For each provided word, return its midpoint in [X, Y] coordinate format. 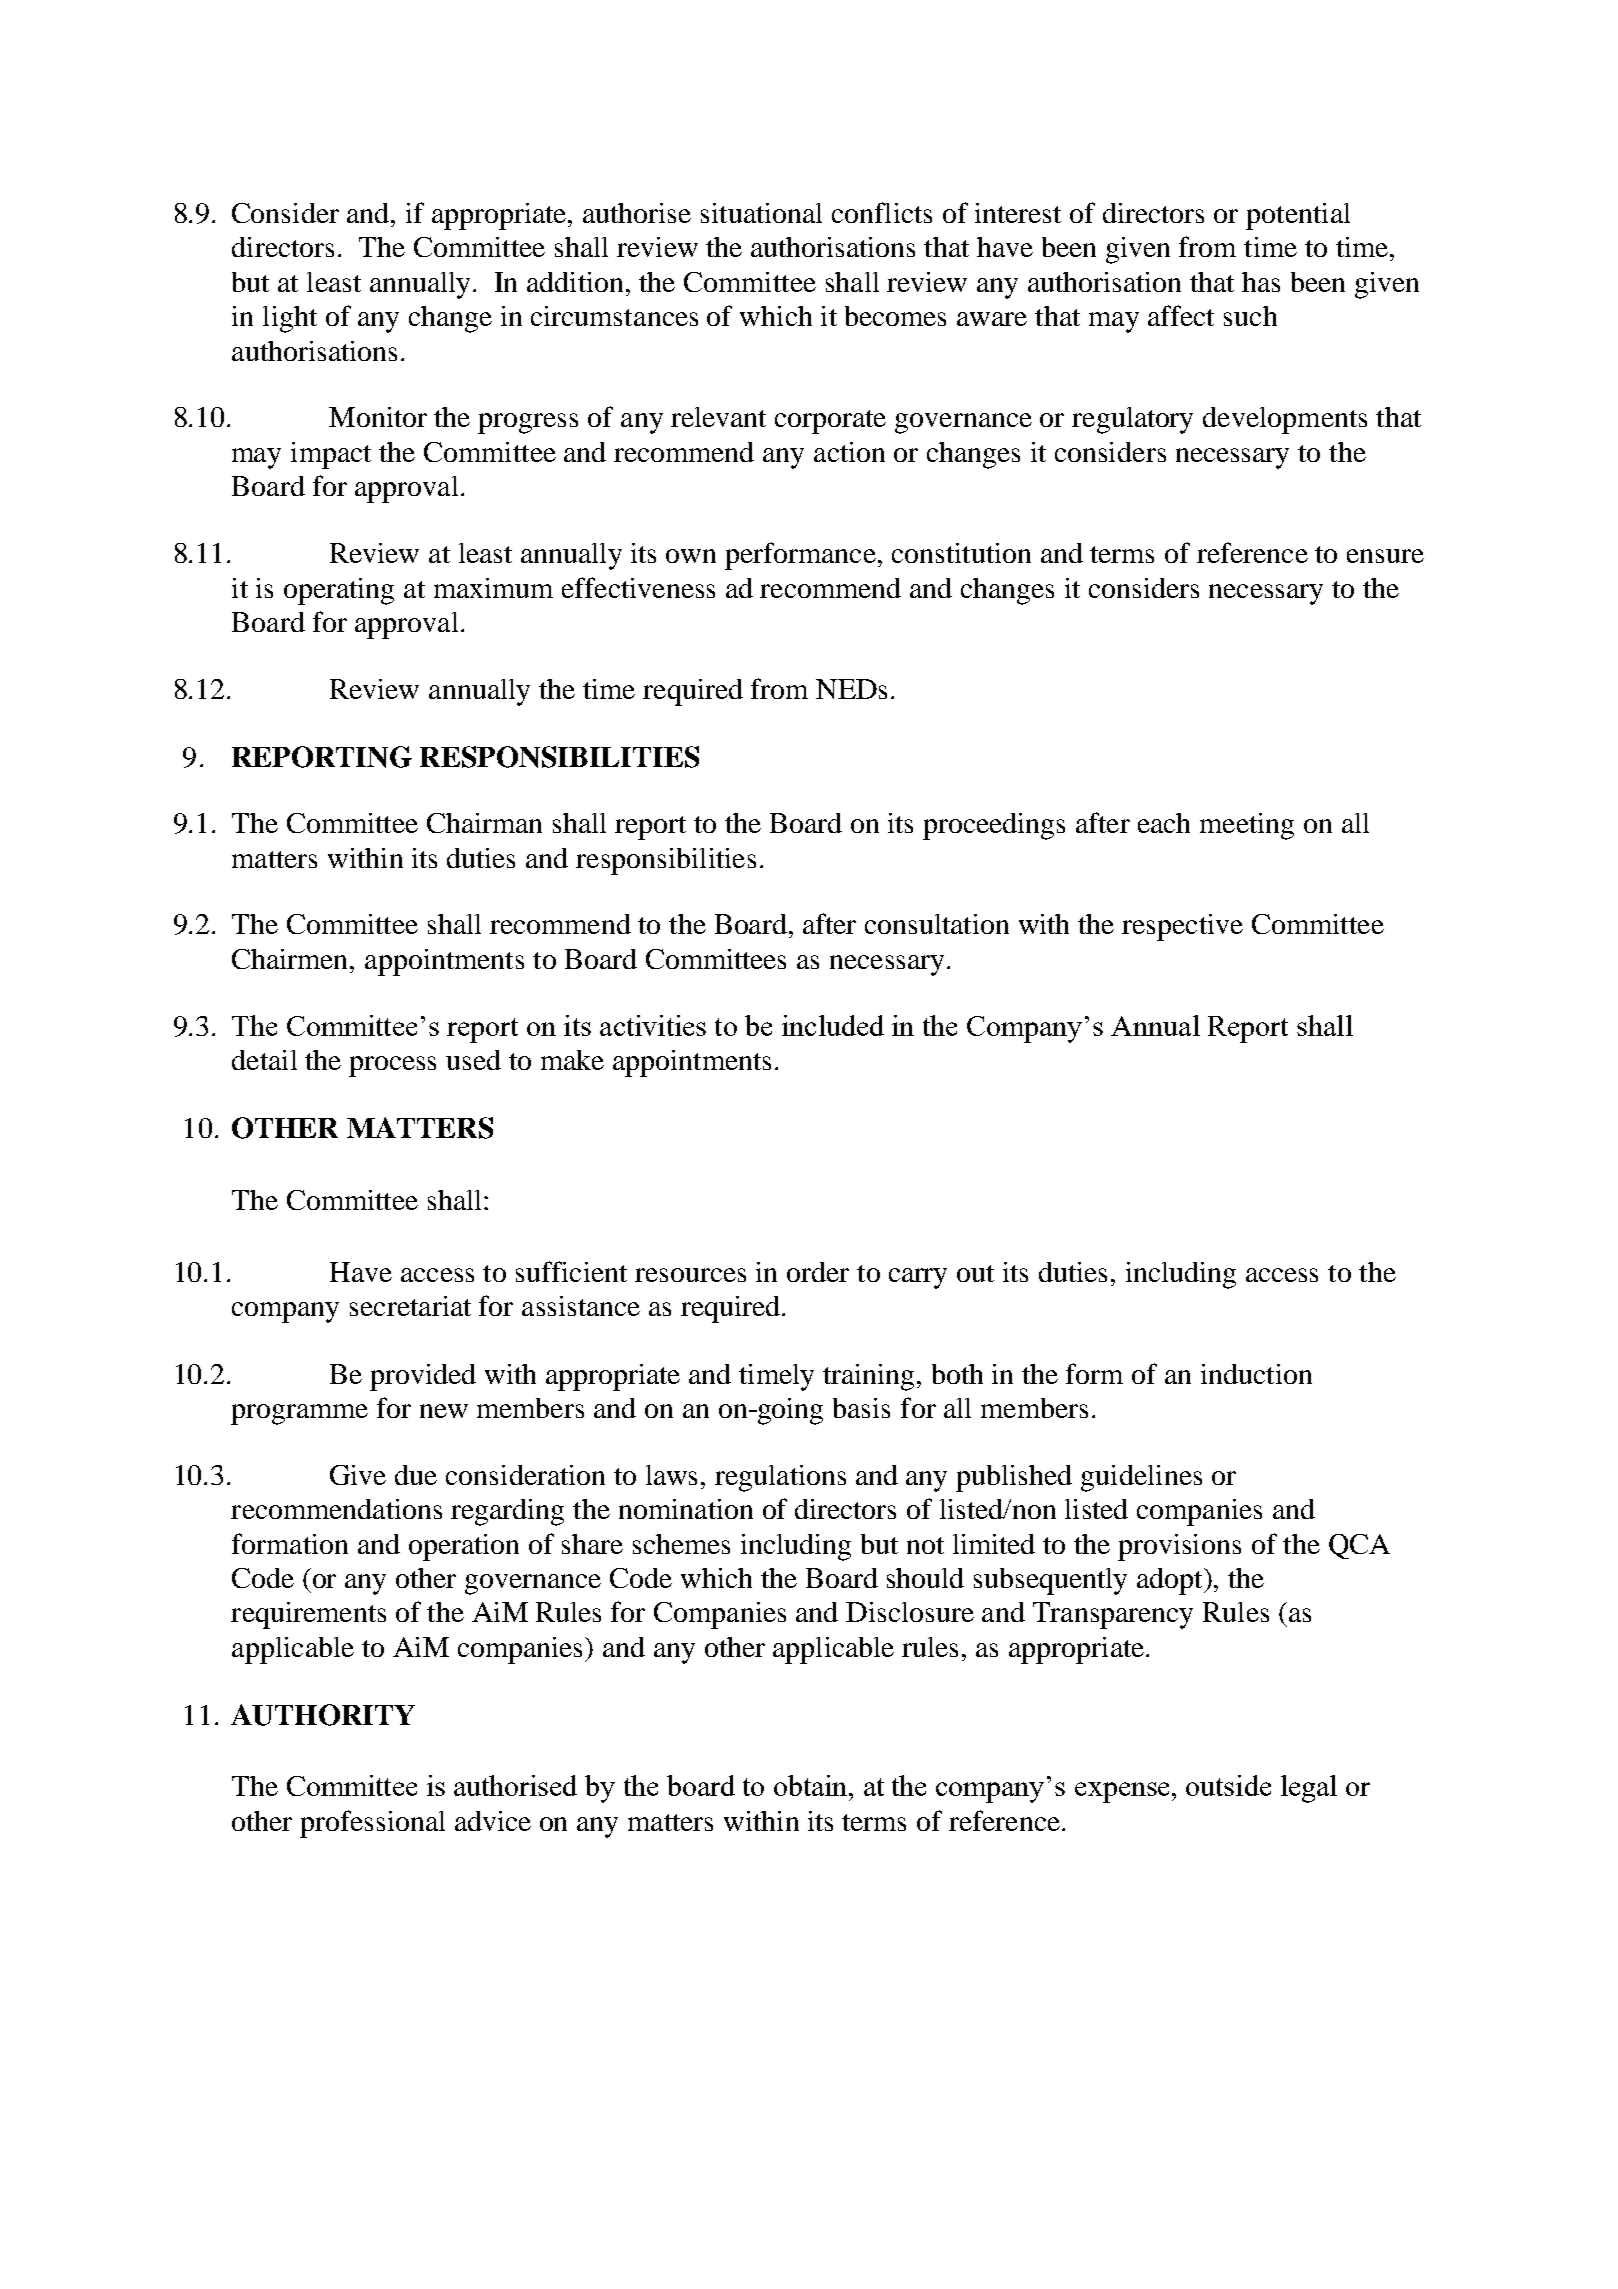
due [416, 1475]
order [818, 1272]
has [1261, 282]
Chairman [484, 823]
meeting [1247, 826]
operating [339, 591]
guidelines [1141, 1478]
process [392, 1066]
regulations [780, 1478]
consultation [937, 924]
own [691, 556]
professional [372, 1824]
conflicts [882, 212]
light [290, 319]
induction [1256, 1374]
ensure [1385, 556]
